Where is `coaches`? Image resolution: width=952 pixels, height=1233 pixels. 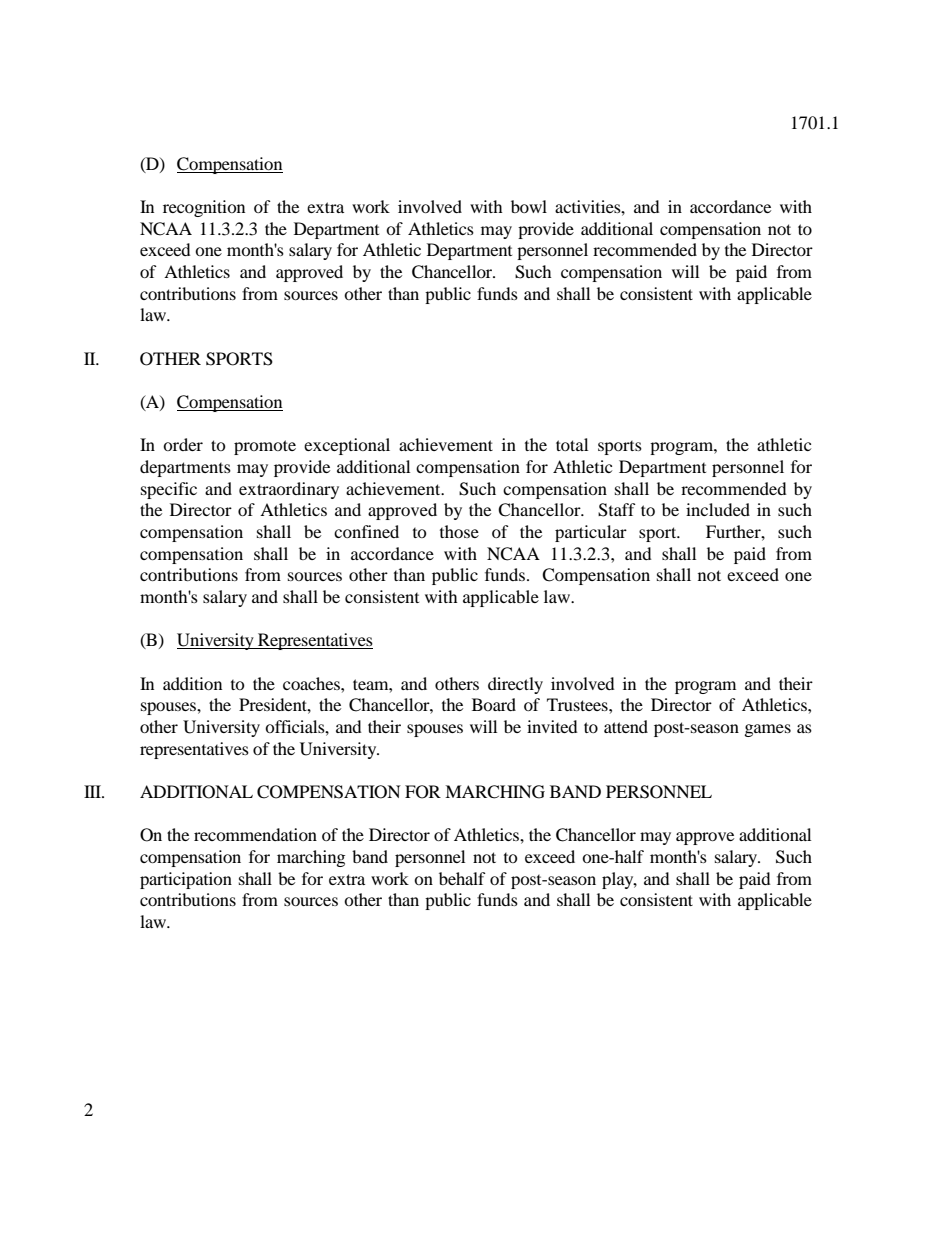
coaches is located at coordinates (312, 683).
